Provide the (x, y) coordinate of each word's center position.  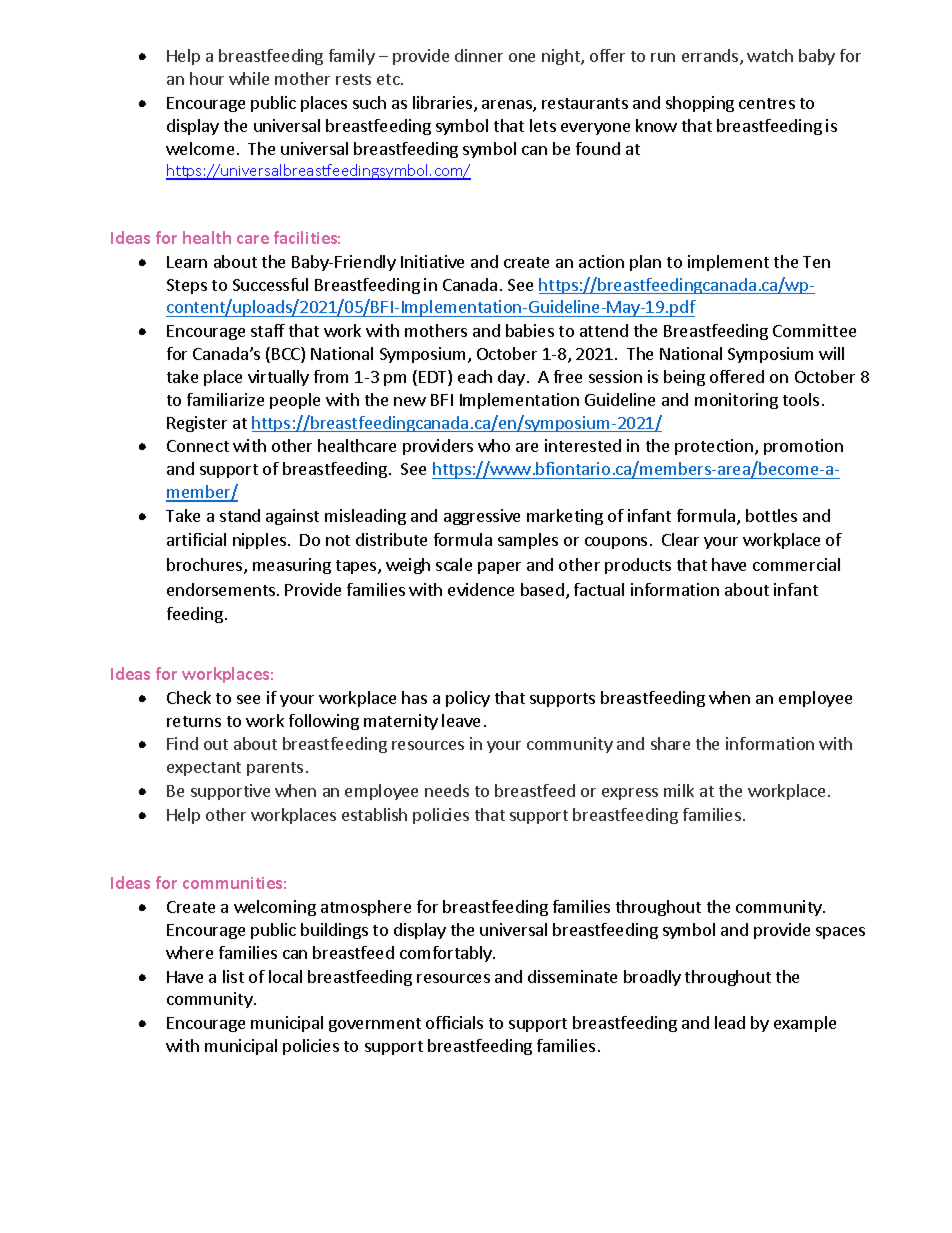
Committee (814, 330)
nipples (259, 541)
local (285, 976)
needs (447, 790)
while (249, 78)
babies (530, 330)
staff (268, 330)
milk (679, 790)
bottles (771, 515)
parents (275, 769)
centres (767, 103)
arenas (508, 106)
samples (528, 541)
